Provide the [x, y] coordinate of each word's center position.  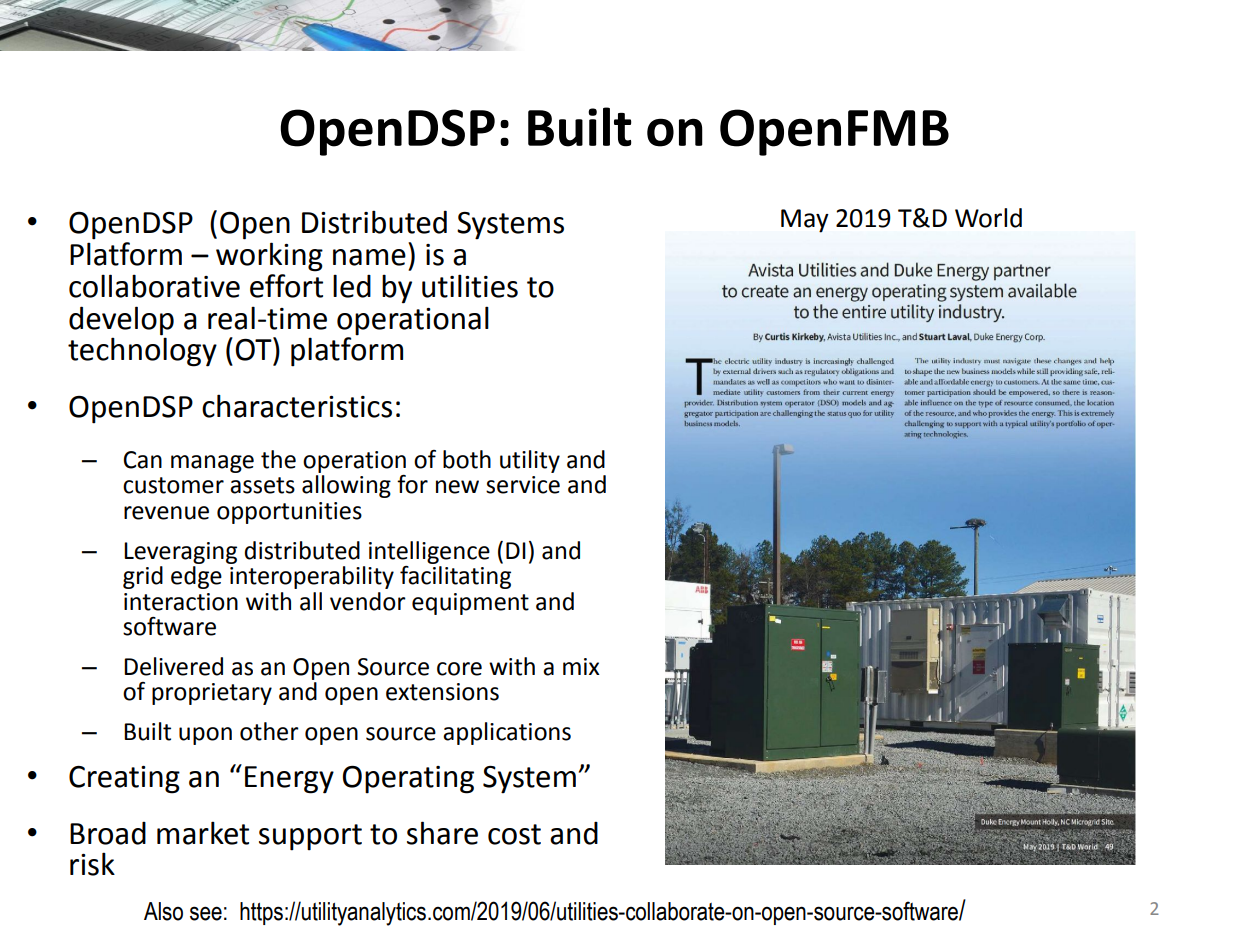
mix [581, 666]
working [269, 257]
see [206, 913]
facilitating [455, 576]
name [369, 257]
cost [514, 834]
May [805, 221]
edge [196, 576]
